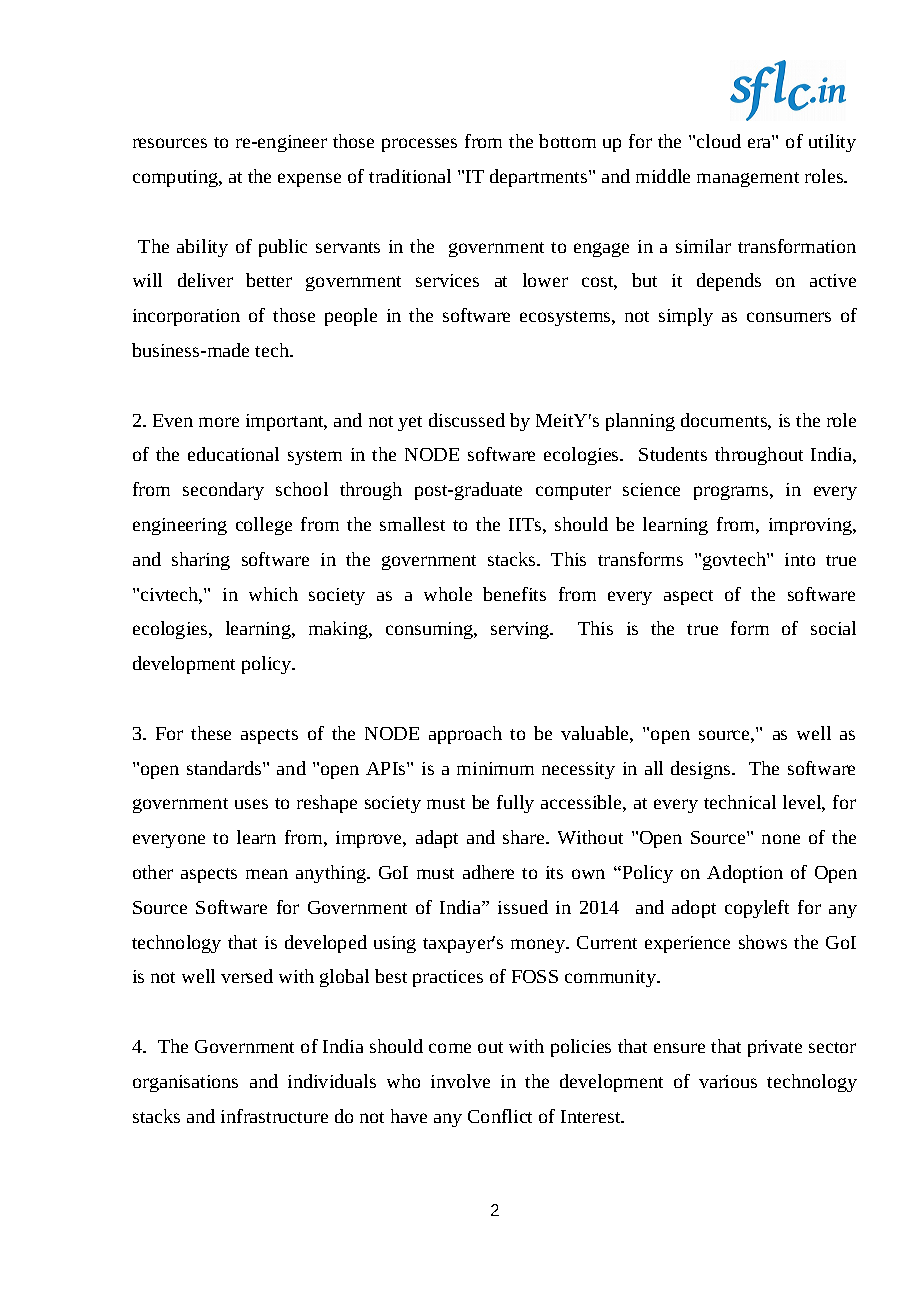 This screenshot has height=1308, width=924. What do you see at coordinates (673, 454) in the screenshot?
I see `Students` at bounding box center [673, 454].
